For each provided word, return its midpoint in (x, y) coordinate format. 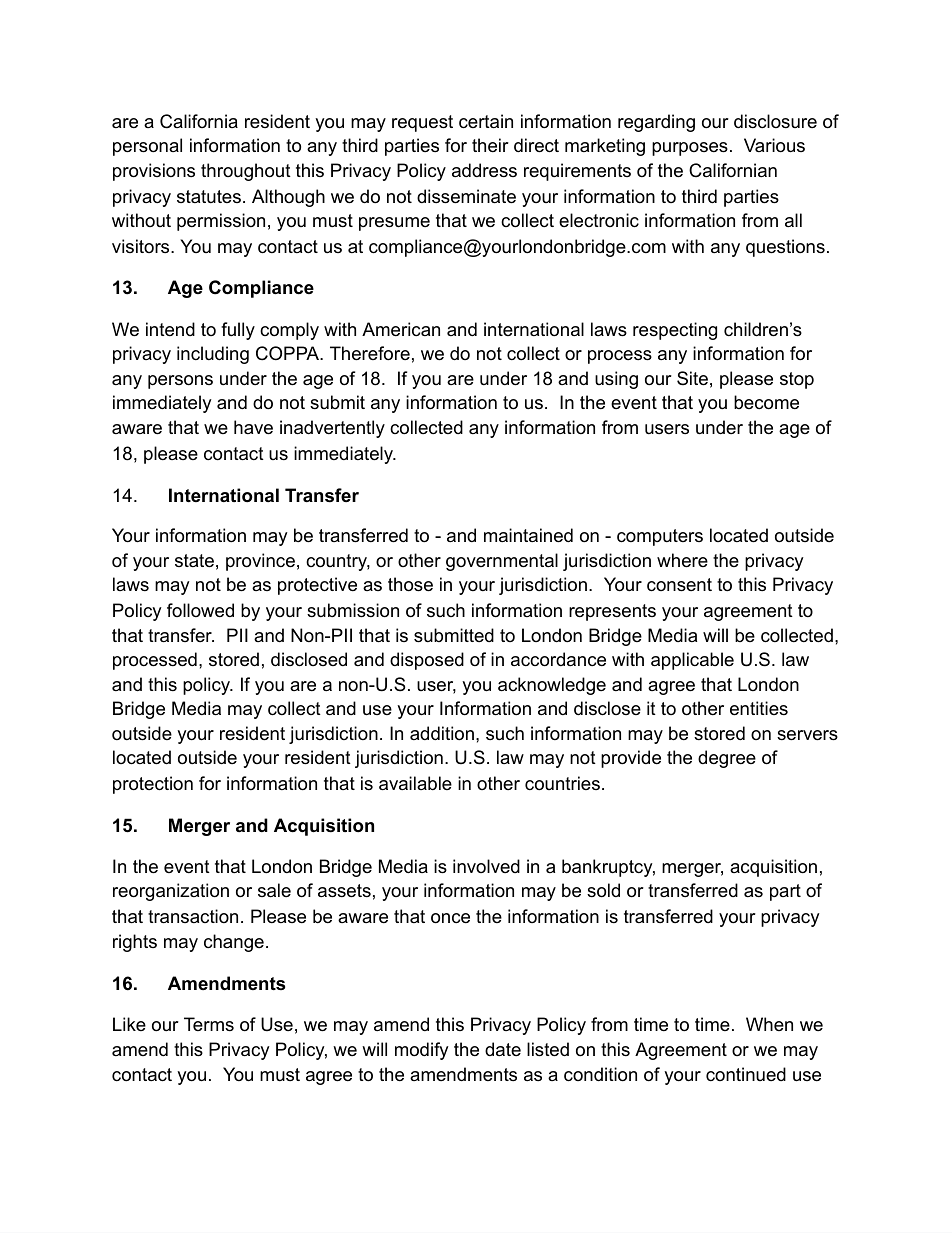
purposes (690, 149)
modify (422, 1051)
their (490, 145)
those (410, 584)
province (260, 562)
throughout (246, 172)
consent (679, 585)
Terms (209, 1024)
